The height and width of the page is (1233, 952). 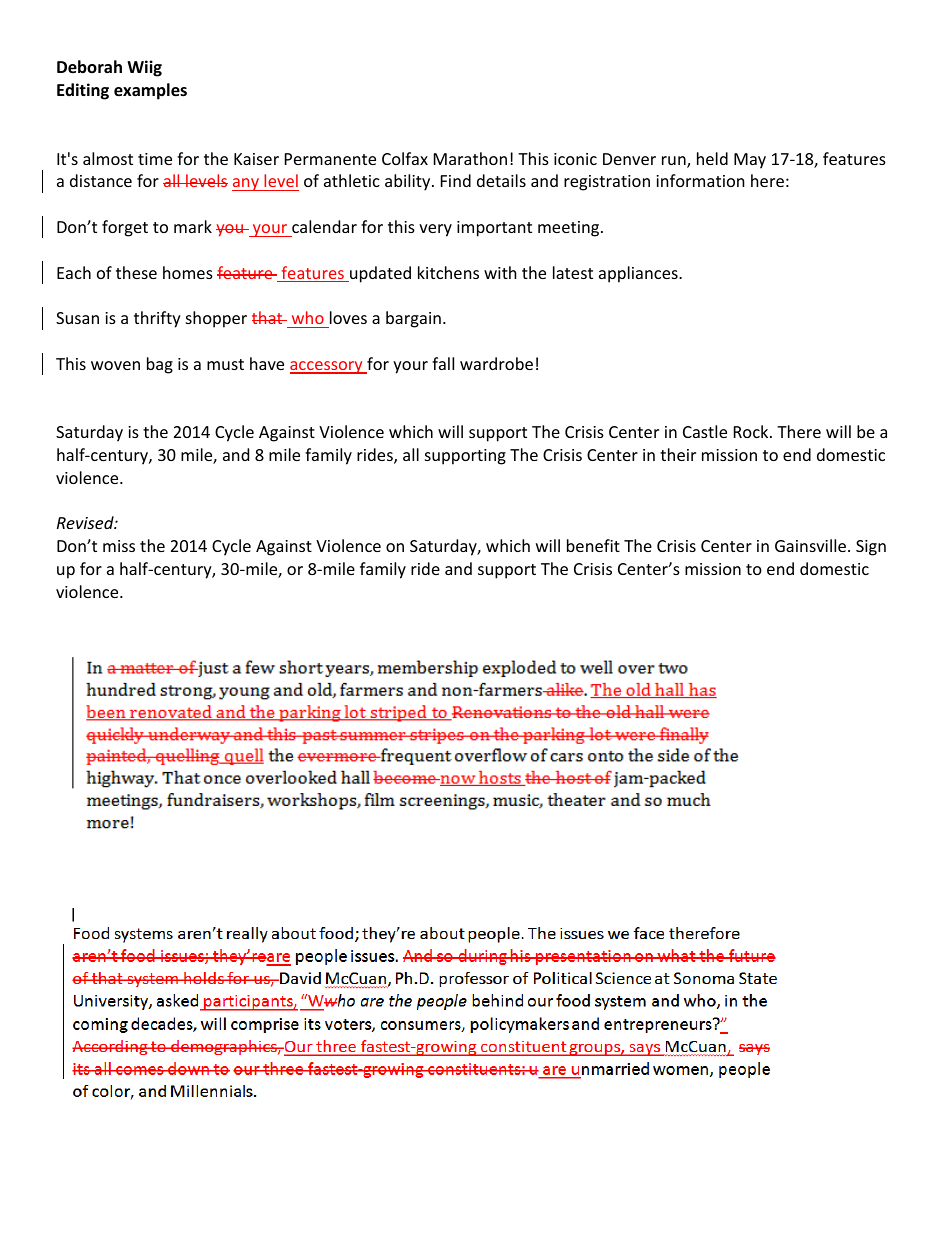 I want to click on examples, so click(x=150, y=91).
